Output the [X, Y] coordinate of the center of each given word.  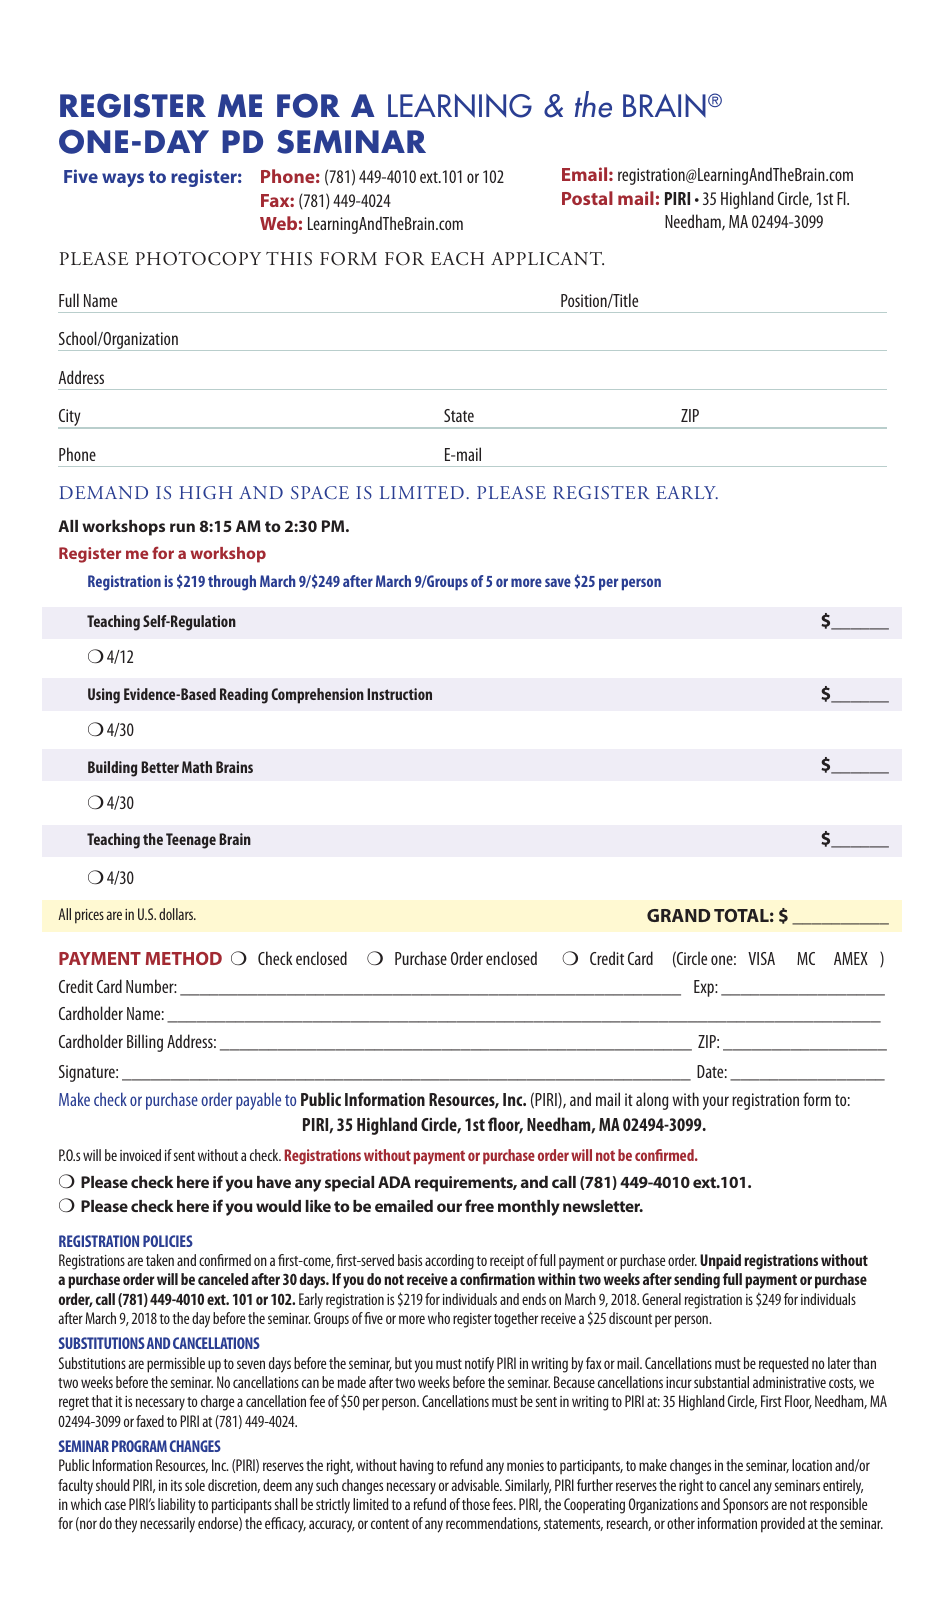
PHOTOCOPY [198, 259]
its [176, 1485]
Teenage [191, 841]
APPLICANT [547, 259]
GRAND [678, 915]
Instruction [399, 694]
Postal [587, 198]
